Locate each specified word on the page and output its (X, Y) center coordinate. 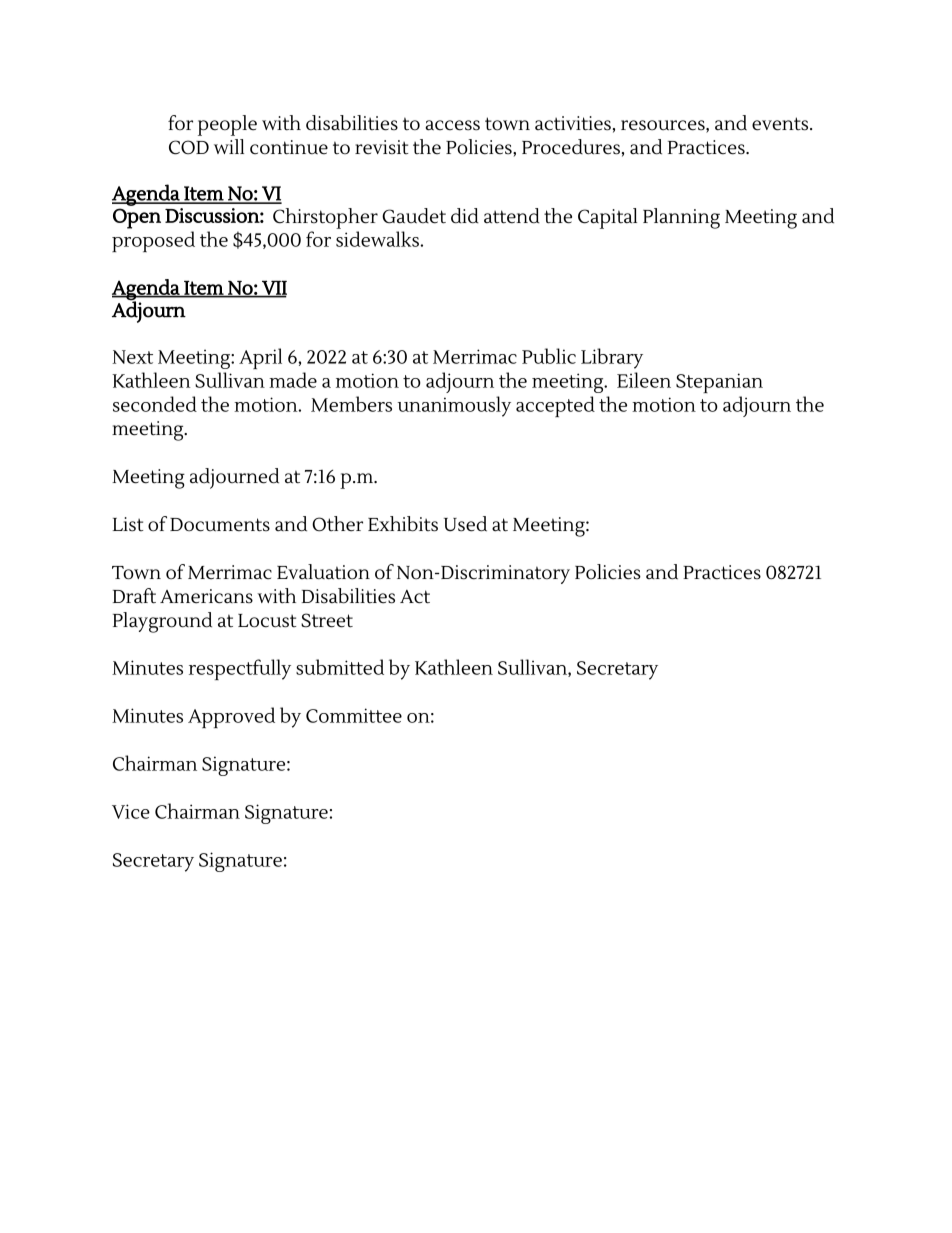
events (781, 124)
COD (189, 147)
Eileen (644, 380)
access (452, 125)
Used (465, 524)
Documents (220, 525)
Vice (131, 811)
